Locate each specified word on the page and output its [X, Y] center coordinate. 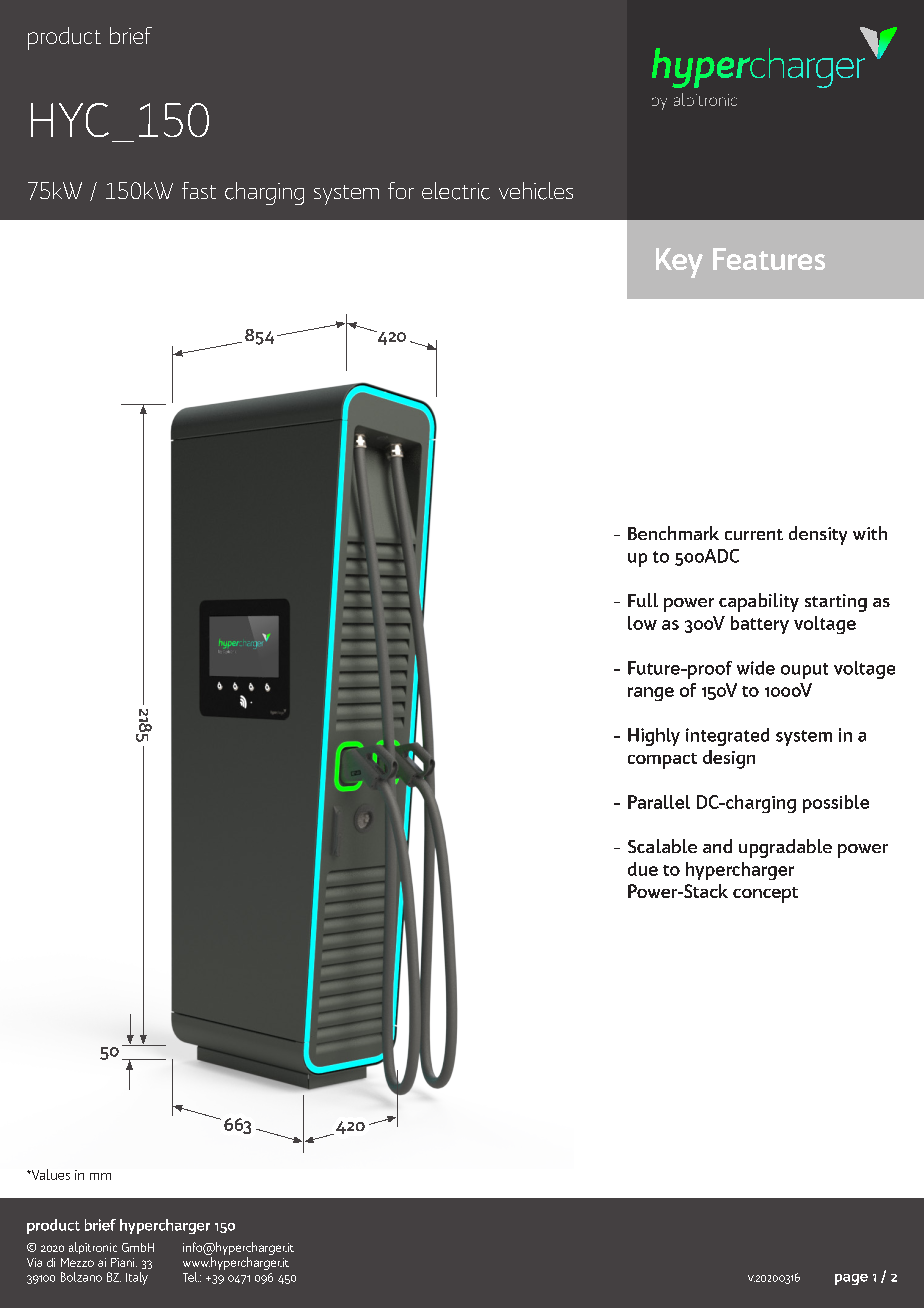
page [851, 1279]
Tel [191, 1277]
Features [769, 259]
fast [199, 190]
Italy [137, 1278]
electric [456, 191]
